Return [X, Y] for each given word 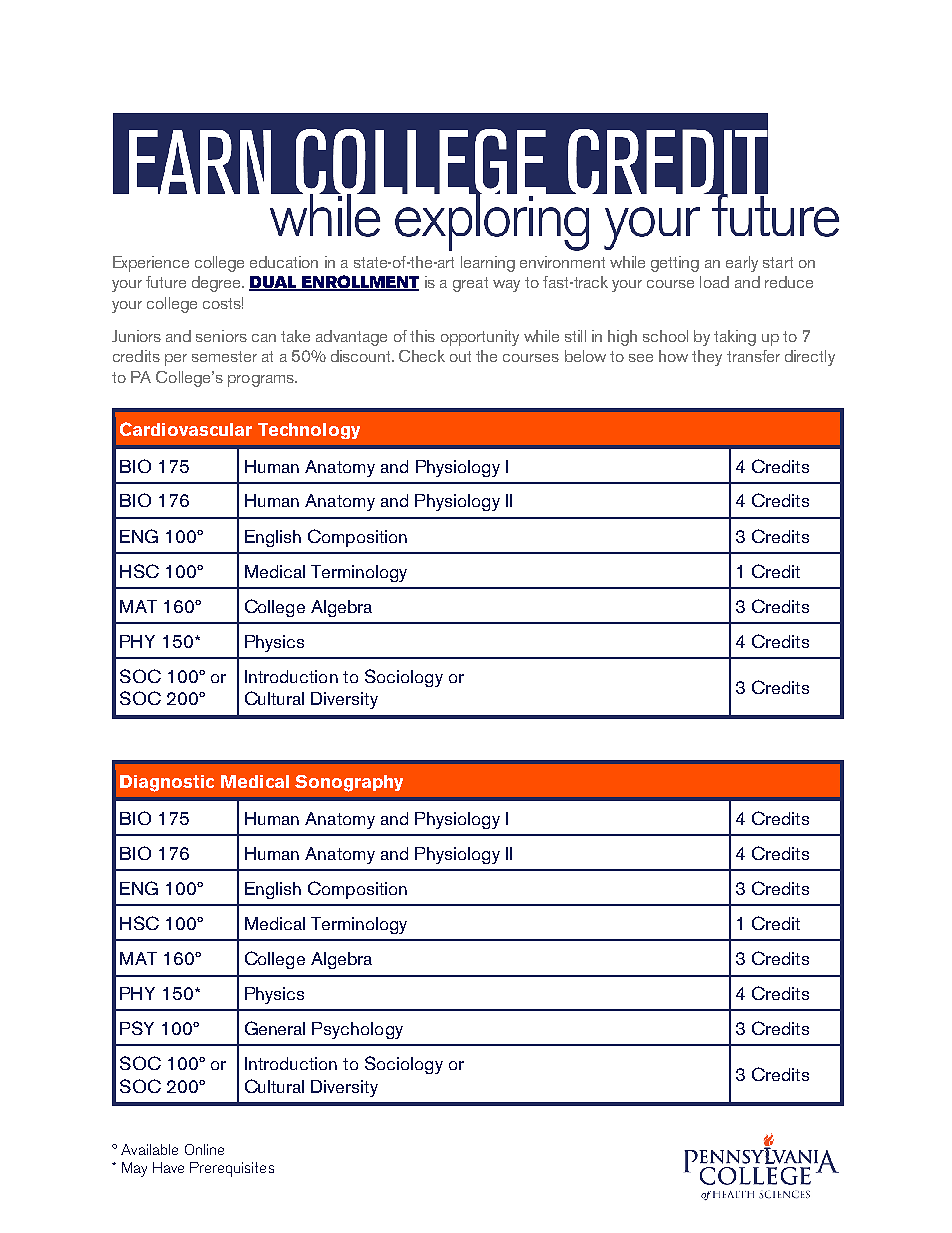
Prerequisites [232, 1169]
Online [204, 1149]
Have [168, 1167]
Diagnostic [167, 783]
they [707, 358]
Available [149, 1149]
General [275, 1028]
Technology [309, 431]
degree [217, 284]
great [470, 284]
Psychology [357, 1030]
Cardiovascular [186, 429]
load [714, 282]
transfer [753, 356]
